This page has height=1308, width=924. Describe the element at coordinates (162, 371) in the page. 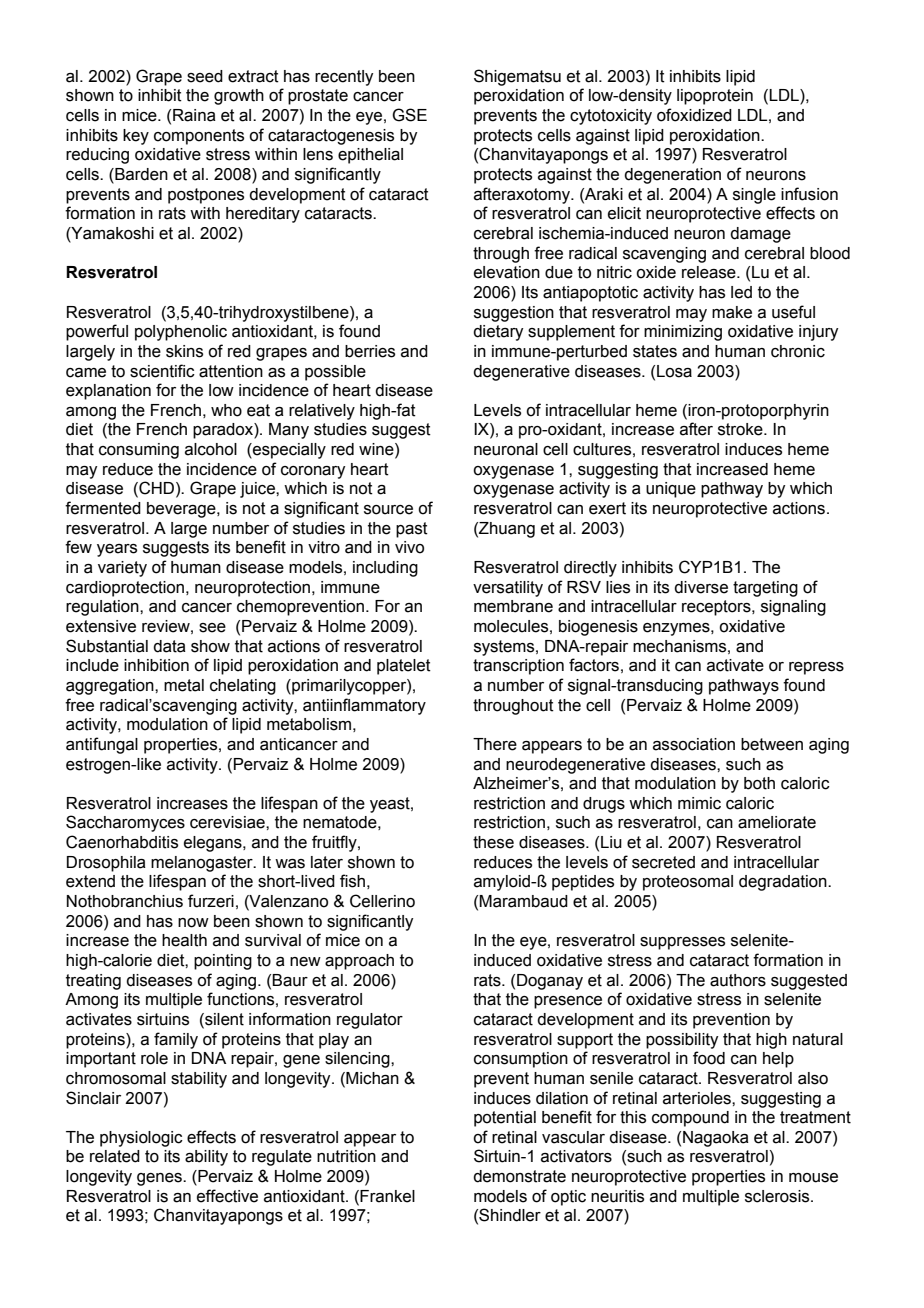

I see `scientific` at that location.
